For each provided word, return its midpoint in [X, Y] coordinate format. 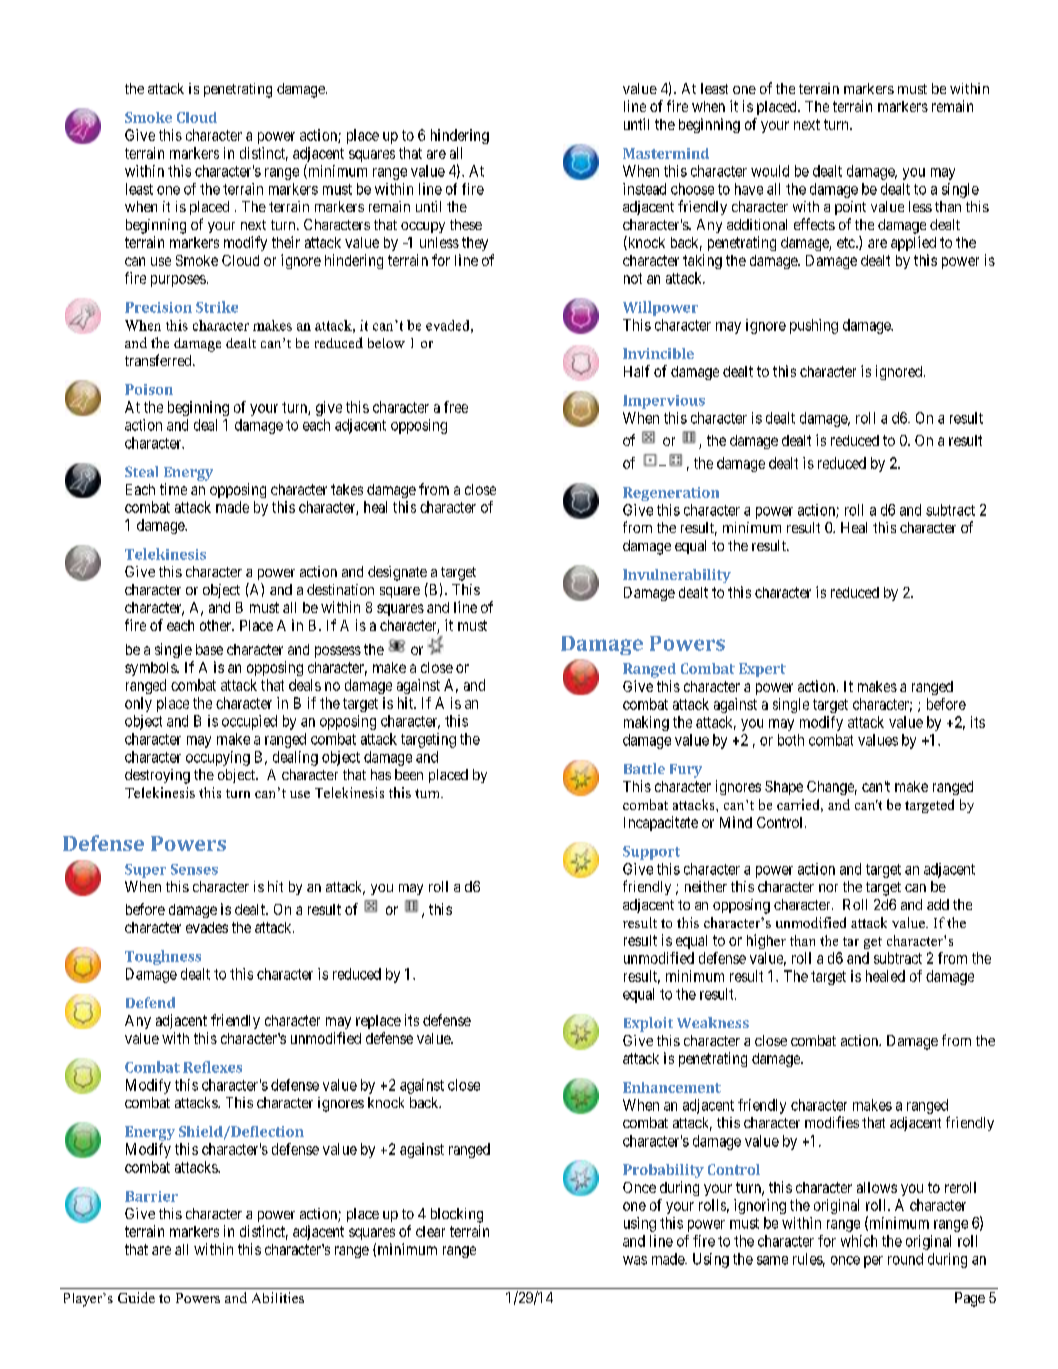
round [905, 1259]
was [635, 1260]
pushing [814, 326]
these [466, 224]
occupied [249, 722]
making [646, 723]
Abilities [278, 1297]
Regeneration [671, 494]
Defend [150, 1002]
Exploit [648, 1024]
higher [766, 941]
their [286, 242]
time [173, 489]
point [850, 208]
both [791, 740]
